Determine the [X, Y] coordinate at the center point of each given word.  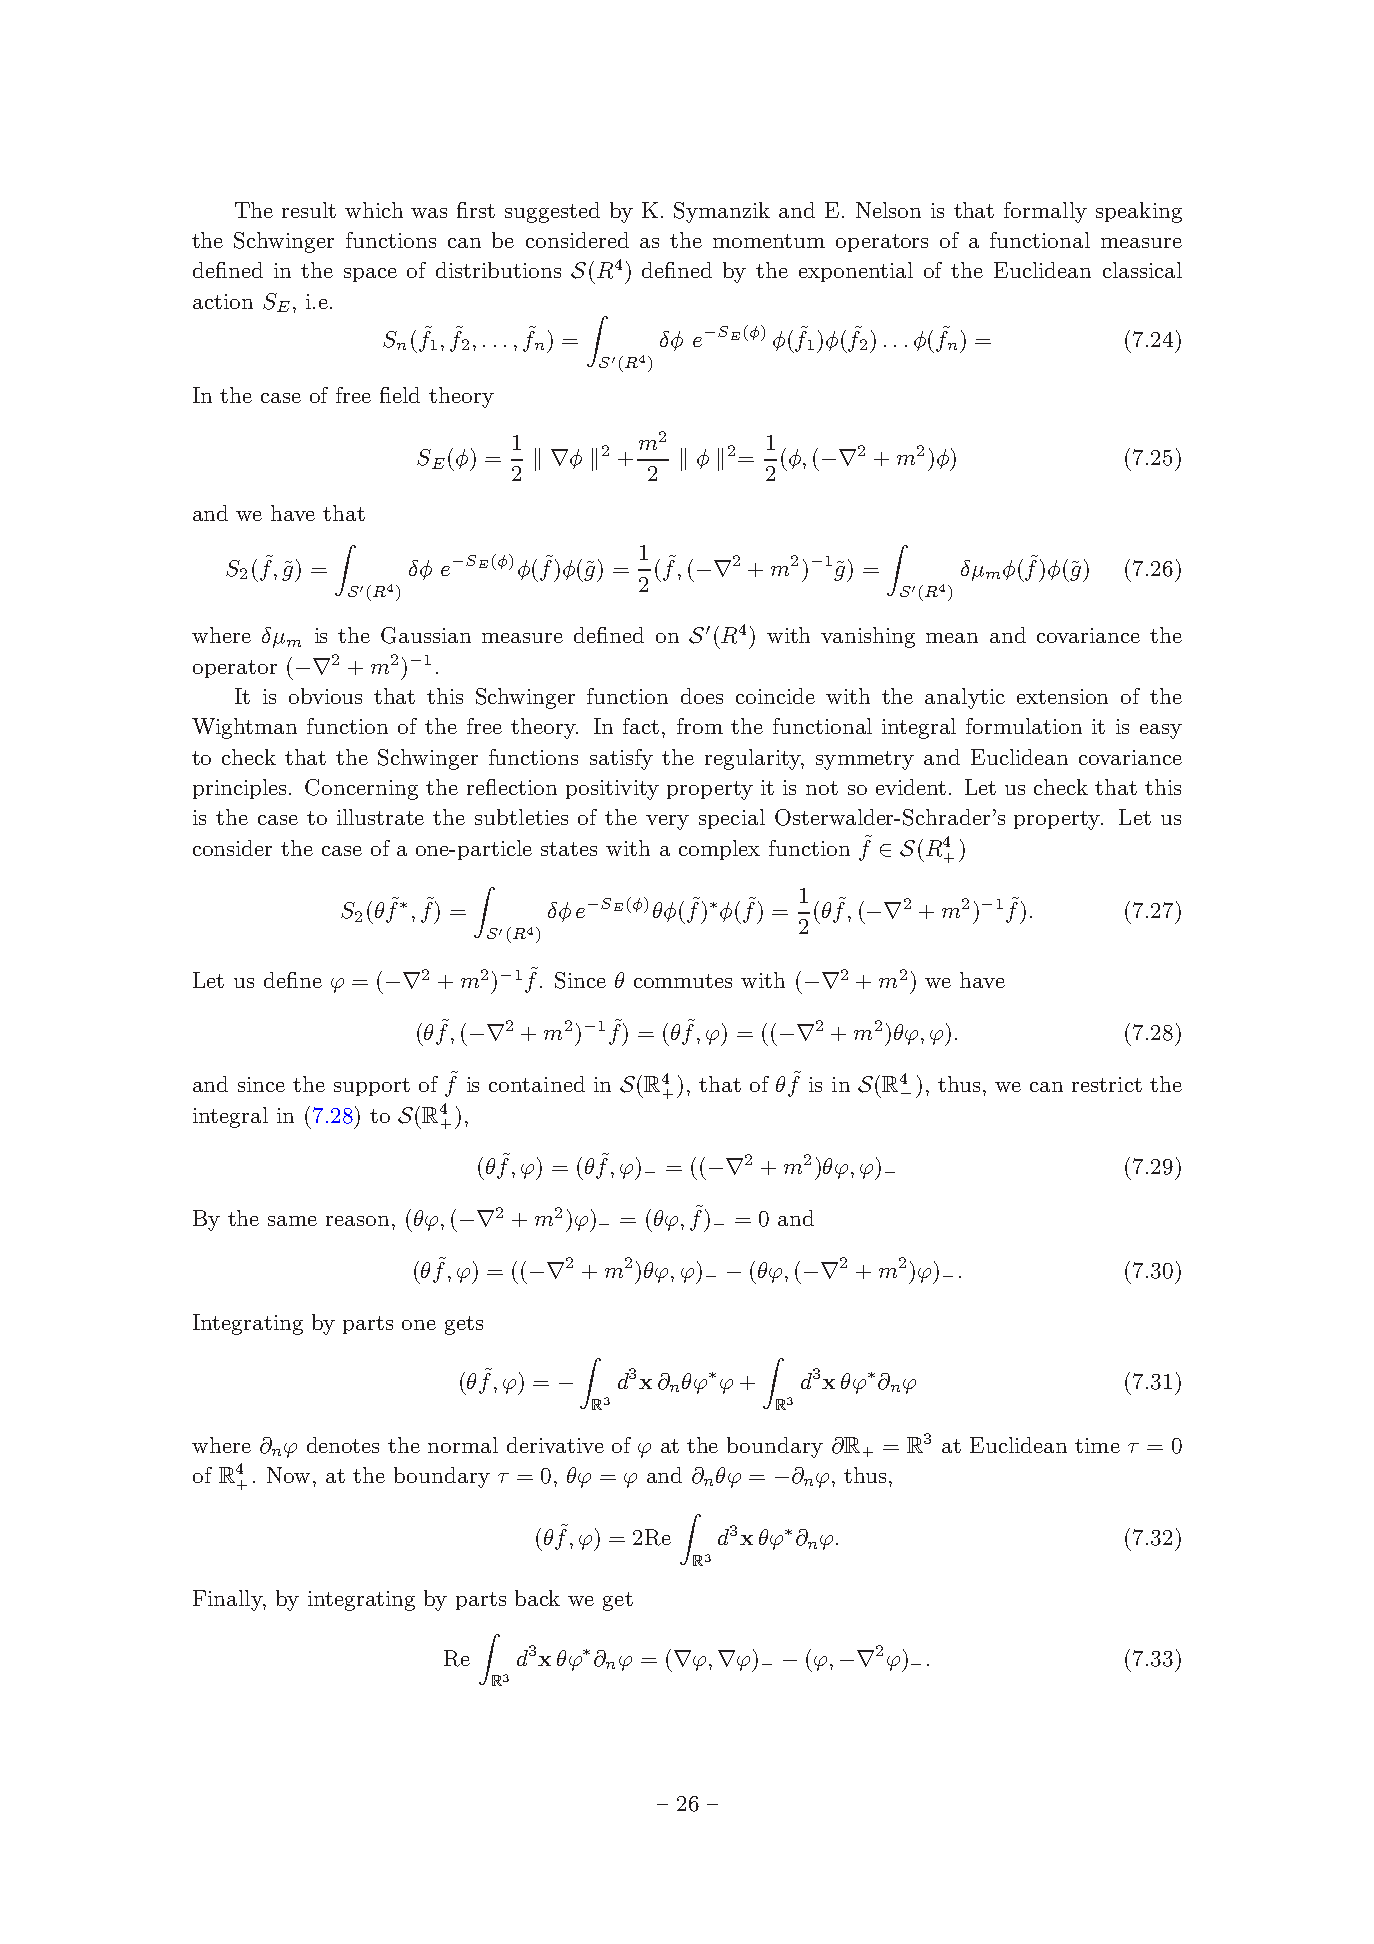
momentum [769, 241]
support [372, 1087]
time [1097, 1445]
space [370, 275]
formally [1045, 212]
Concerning [361, 789]
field [400, 395]
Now [290, 1475]
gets [464, 1325]
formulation [1024, 726]
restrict [1107, 1084]
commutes [683, 981]
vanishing [868, 637]
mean [952, 638]
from [700, 726]
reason [357, 1221]
